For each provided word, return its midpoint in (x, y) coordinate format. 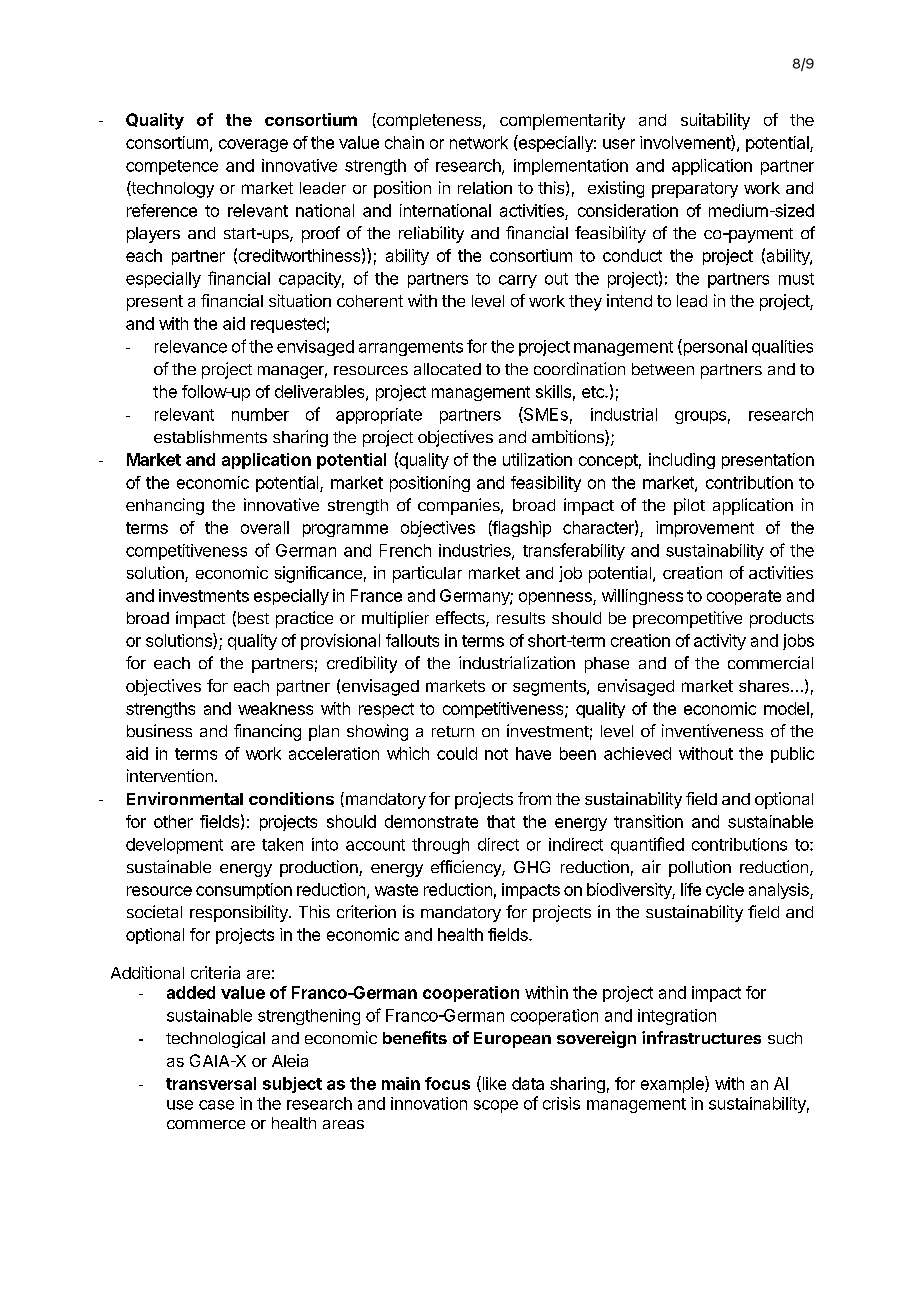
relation (485, 187)
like (493, 1084)
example (673, 1084)
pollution (700, 868)
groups (700, 417)
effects (461, 619)
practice (304, 619)
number (260, 414)
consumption (244, 891)
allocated (447, 369)
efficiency (467, 868)
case (216, 1105)
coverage (253, 145)
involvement (686, 143)
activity (720, 642)
